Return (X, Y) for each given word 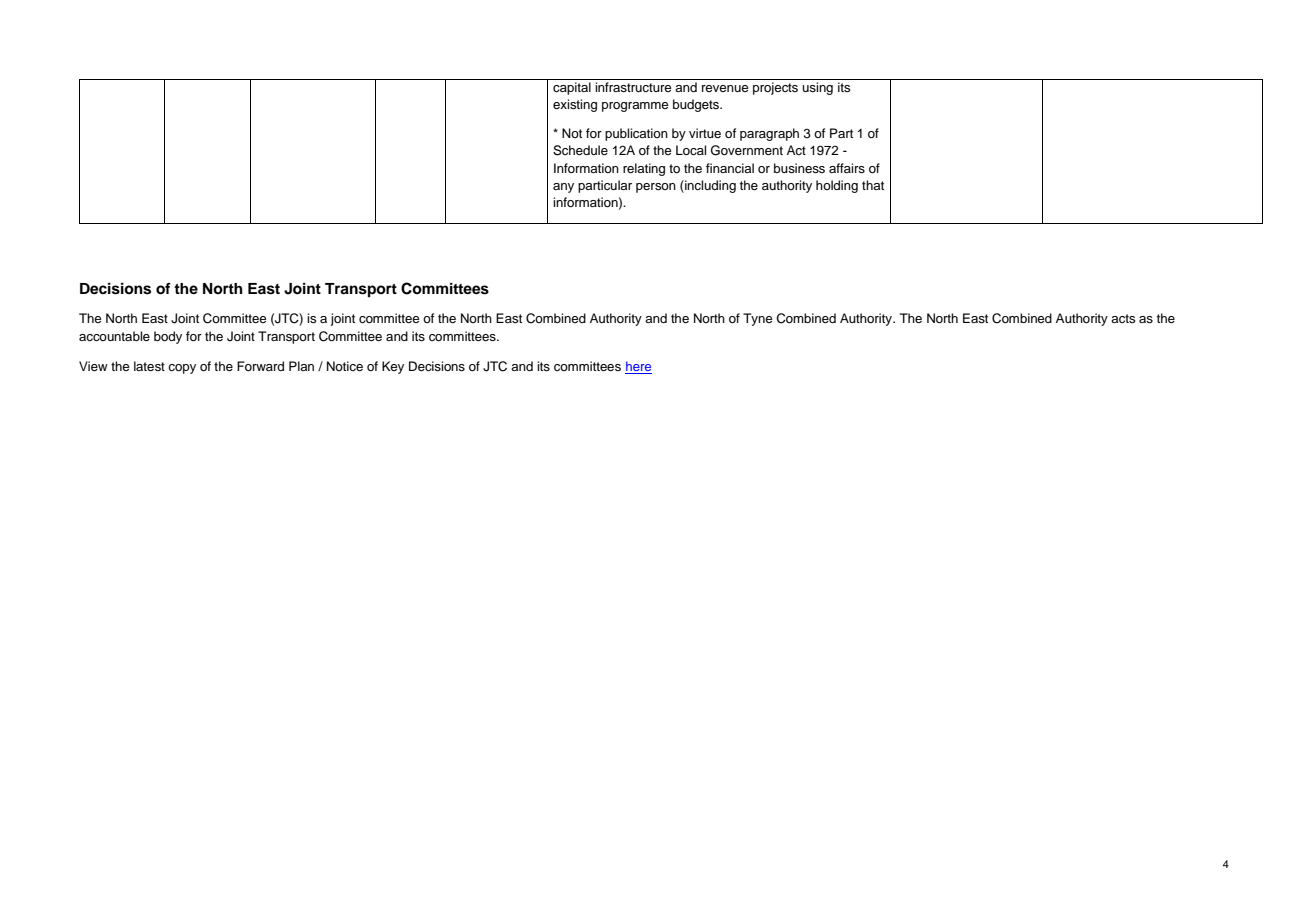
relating (644, 169)
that (873, 185)
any (563, 188)
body (168, 337)
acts (1123, 318)
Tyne (757, 319)
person (656, 188)
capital (572, 88)
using (817, 88)
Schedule (580, 150)
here (638, 367)
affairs (847, 168)
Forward (260, 366)
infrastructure (633, 87)
